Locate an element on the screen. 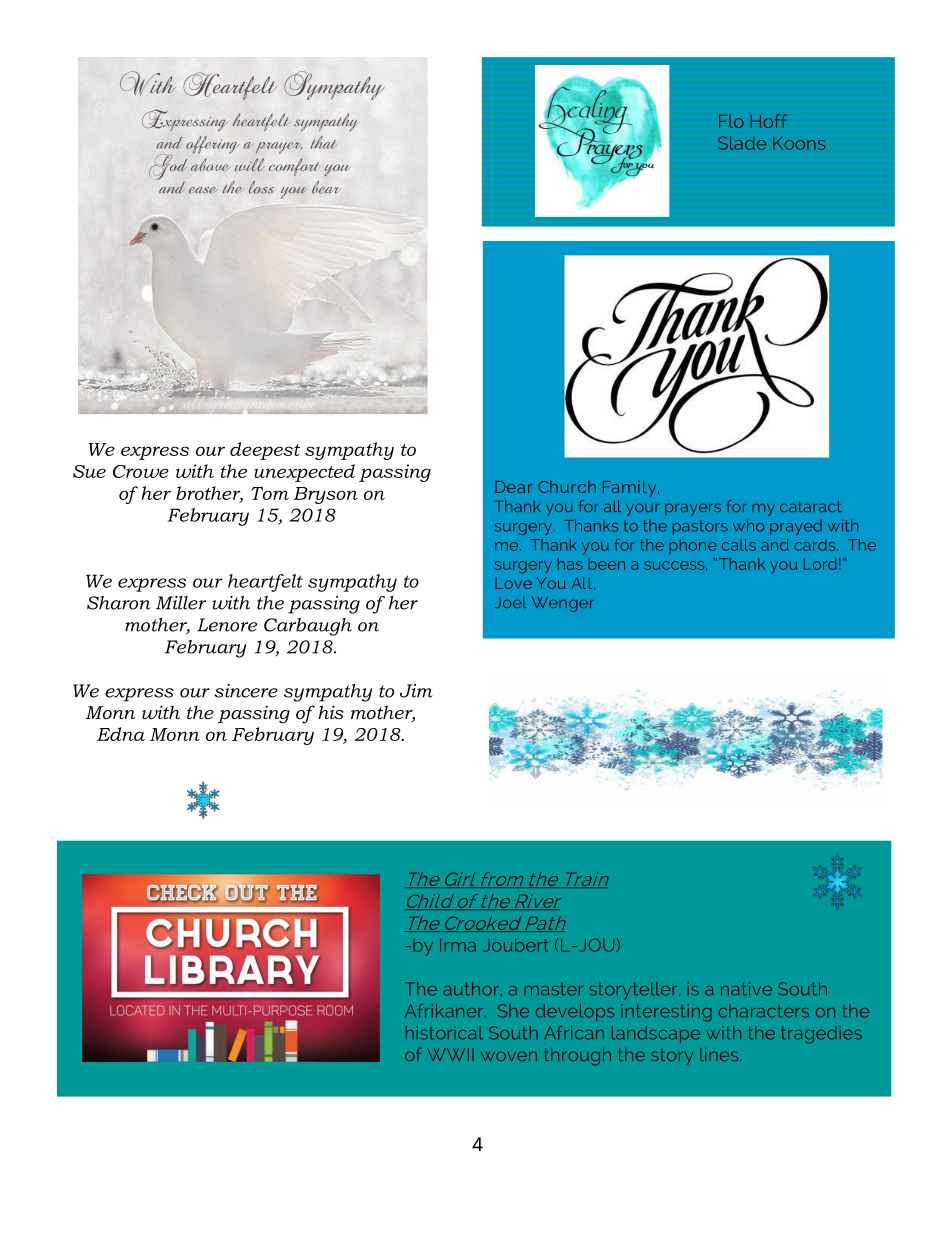 Image resolution: width=952 pixels, height=1233 pixels. Miller is located at coordinates (181, 603).
